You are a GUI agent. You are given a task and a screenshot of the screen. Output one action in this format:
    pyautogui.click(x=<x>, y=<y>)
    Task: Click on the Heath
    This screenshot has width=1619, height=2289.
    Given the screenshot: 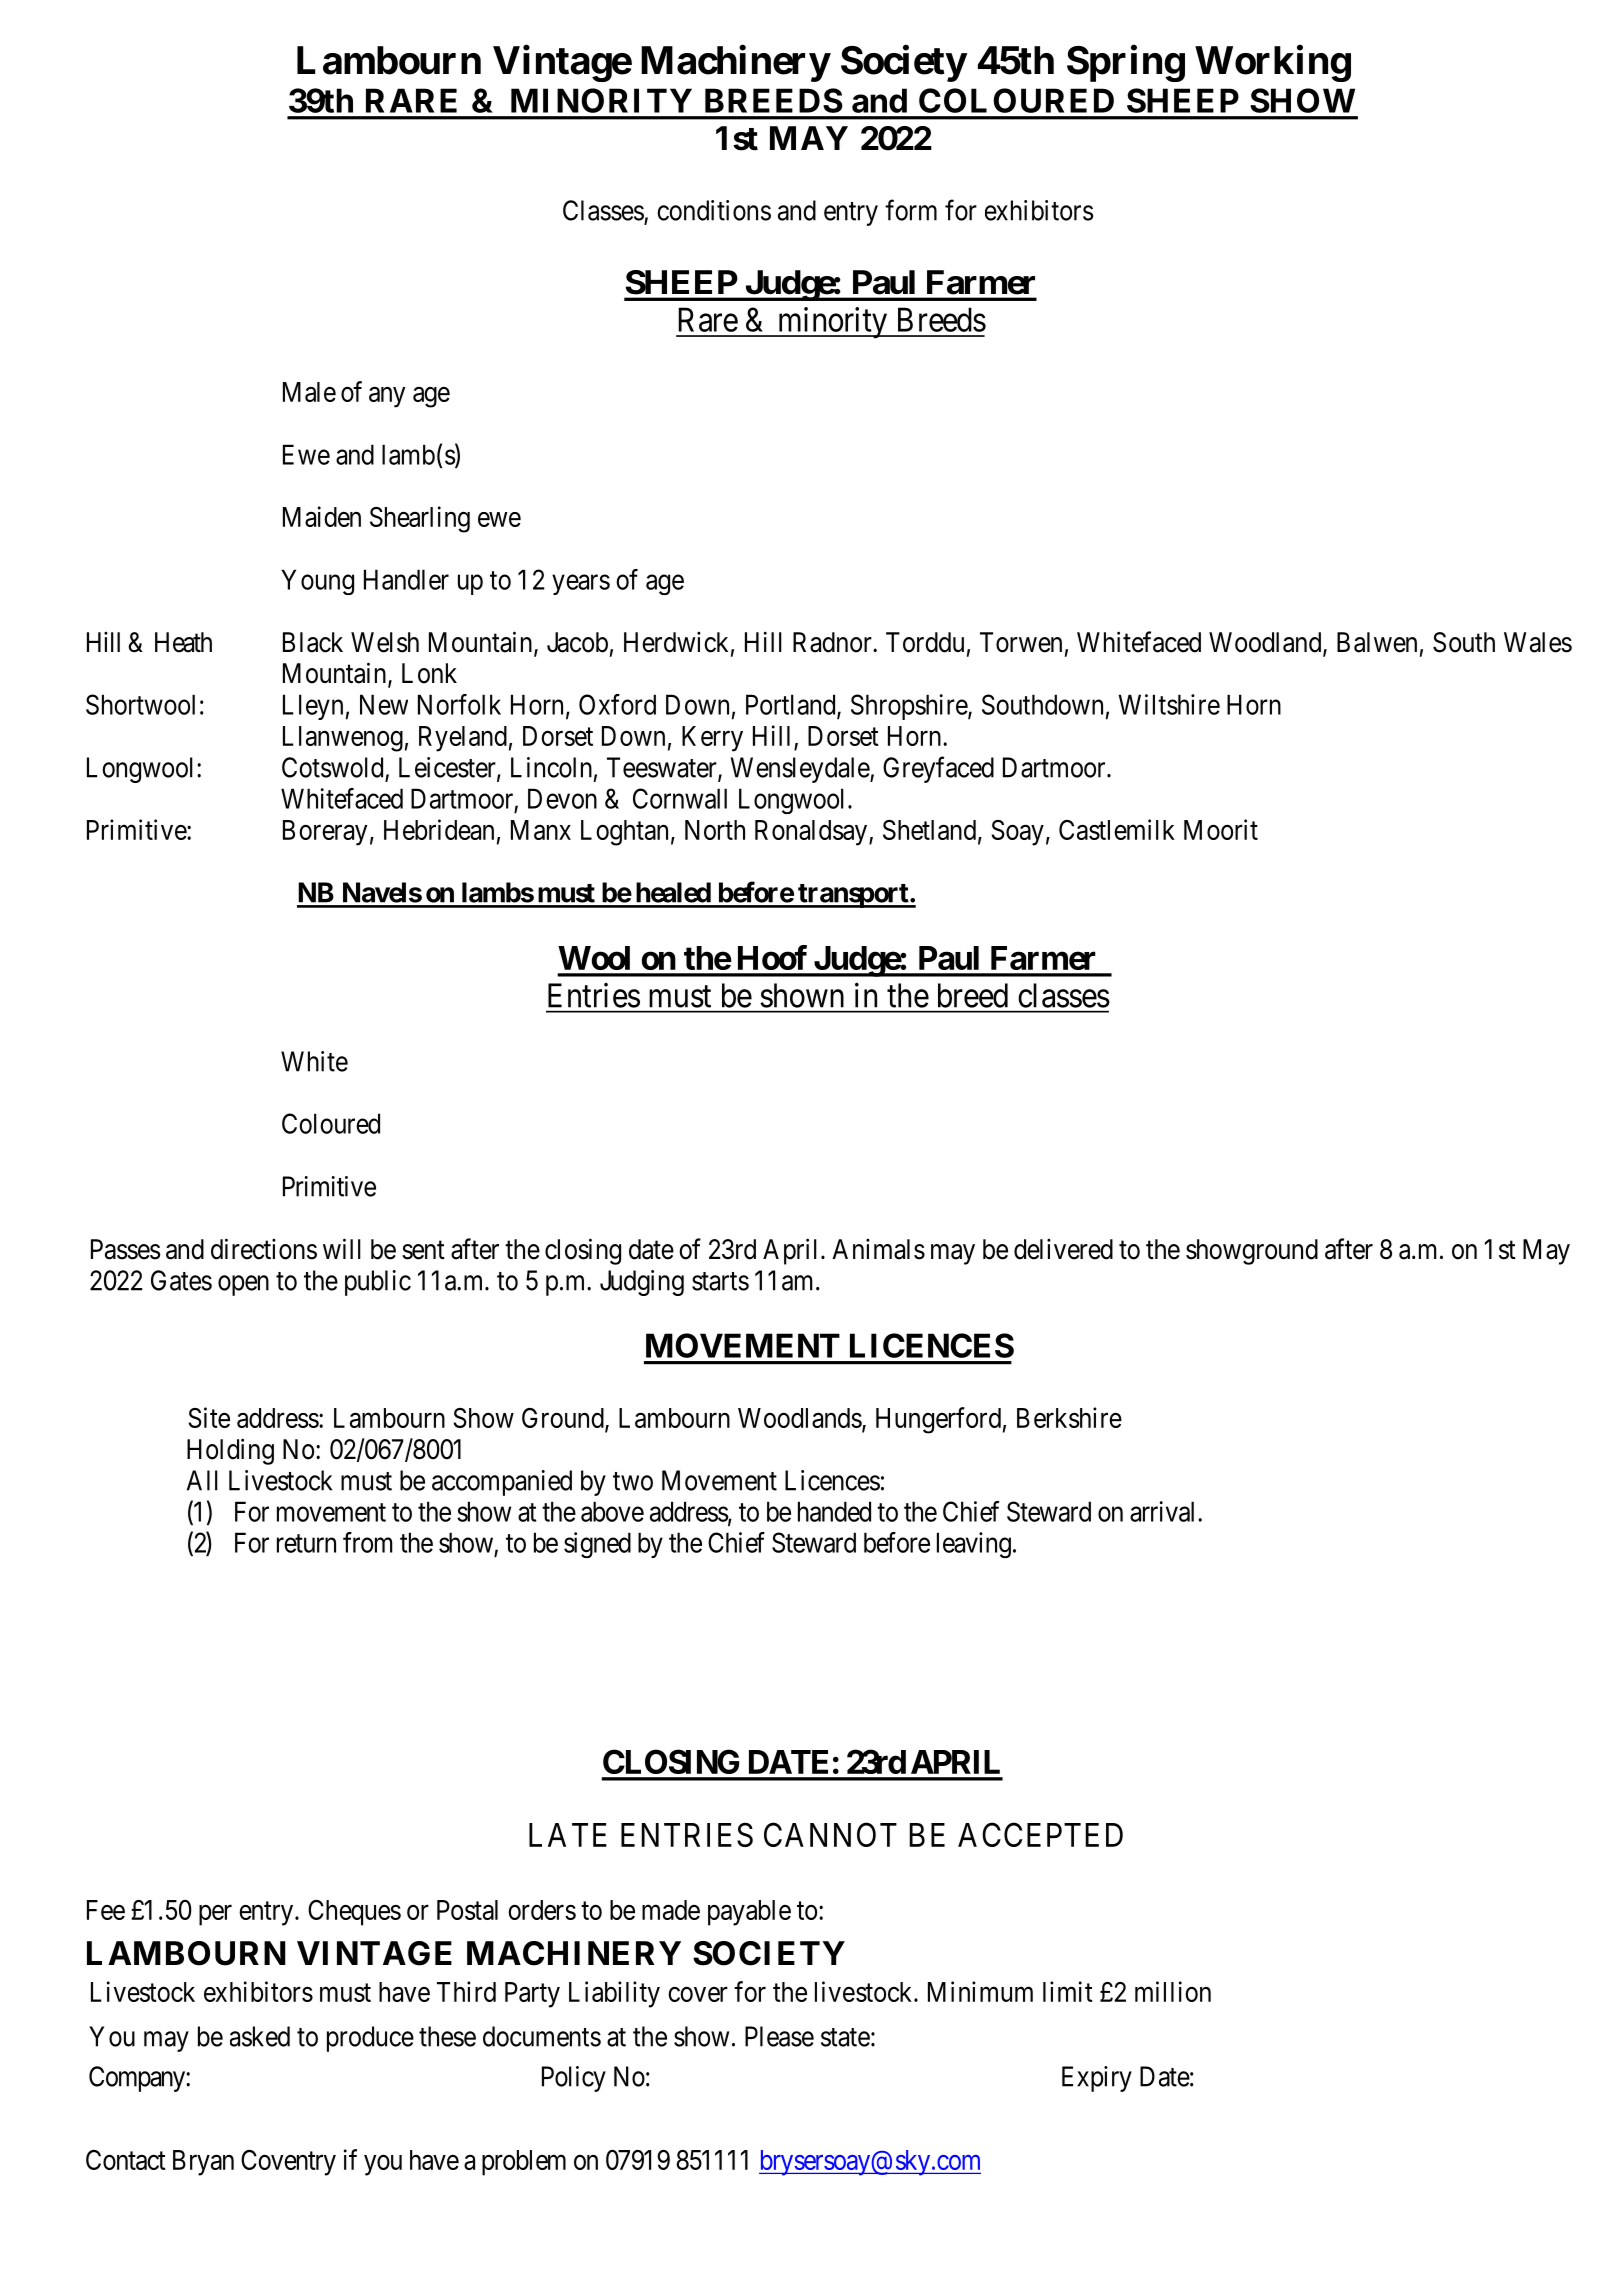 What is the action you would take?
    pyautogui.click(x=183, y=642)
